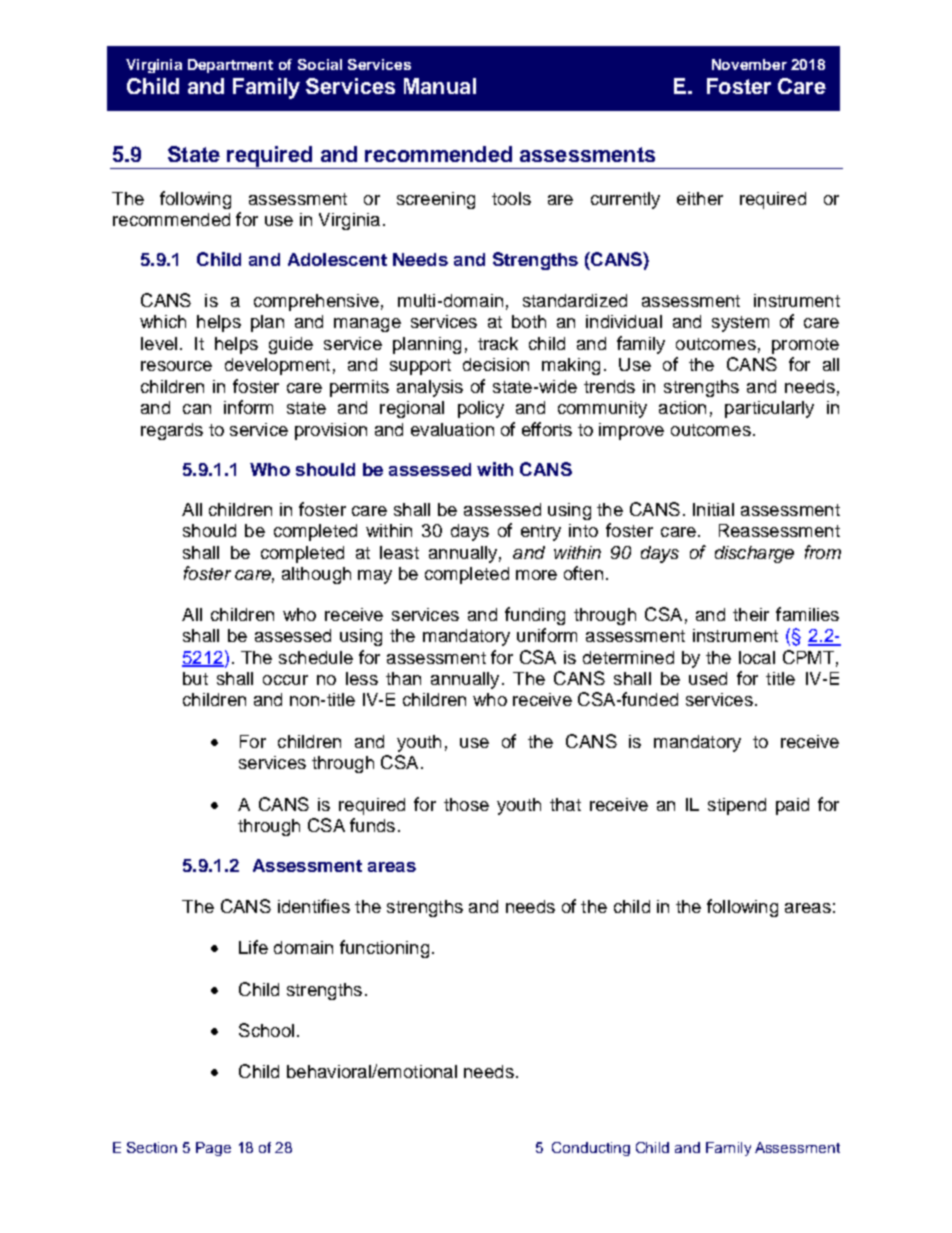 The height and width of the page is (1233, 952). What do you see at coordinates (316, 575) in the page?
I see `although` at bounding box center [316, 575].
